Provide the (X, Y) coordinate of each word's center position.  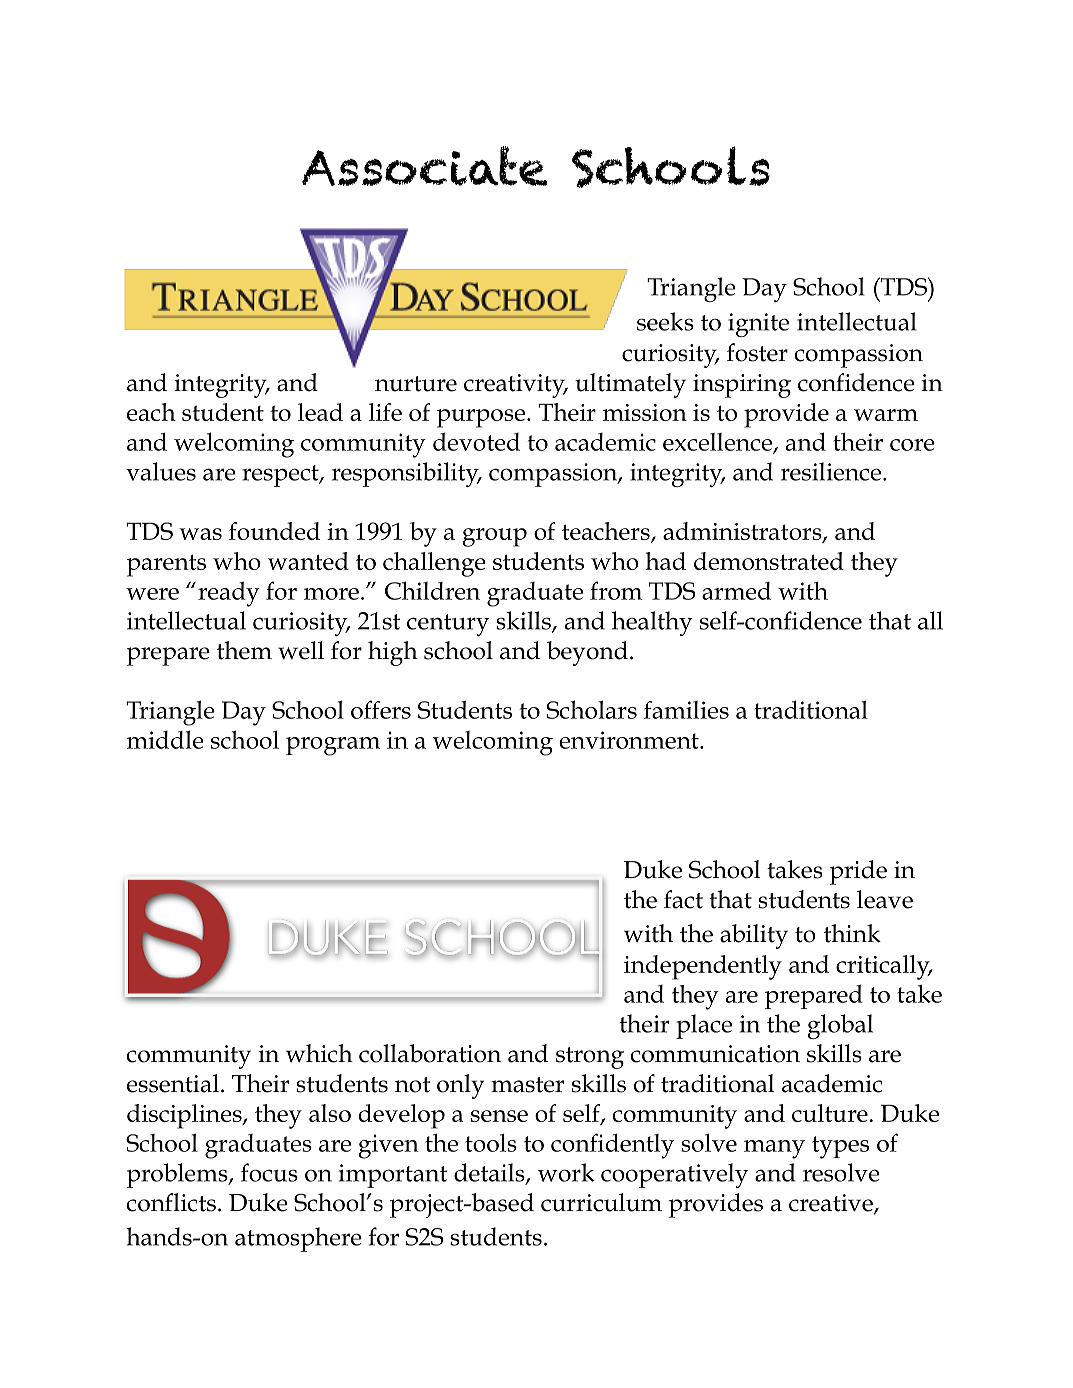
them (244, 650)
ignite (758, 325)
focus (269, 1172)
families (686, 710)
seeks (665, 321)
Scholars (592, 709)
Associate (424, 166)
